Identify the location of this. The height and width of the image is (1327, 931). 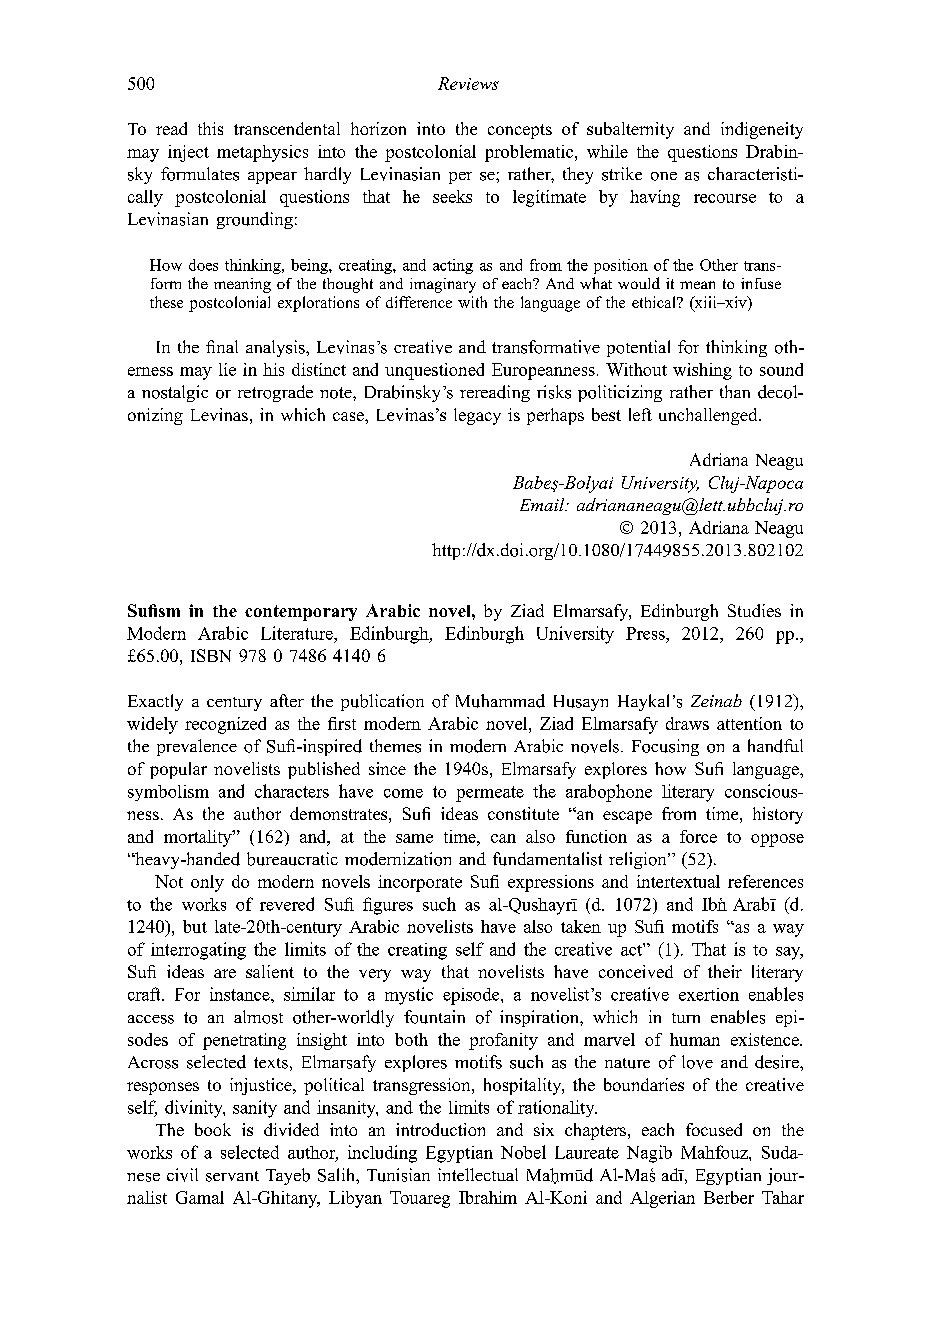
(210, 128).
